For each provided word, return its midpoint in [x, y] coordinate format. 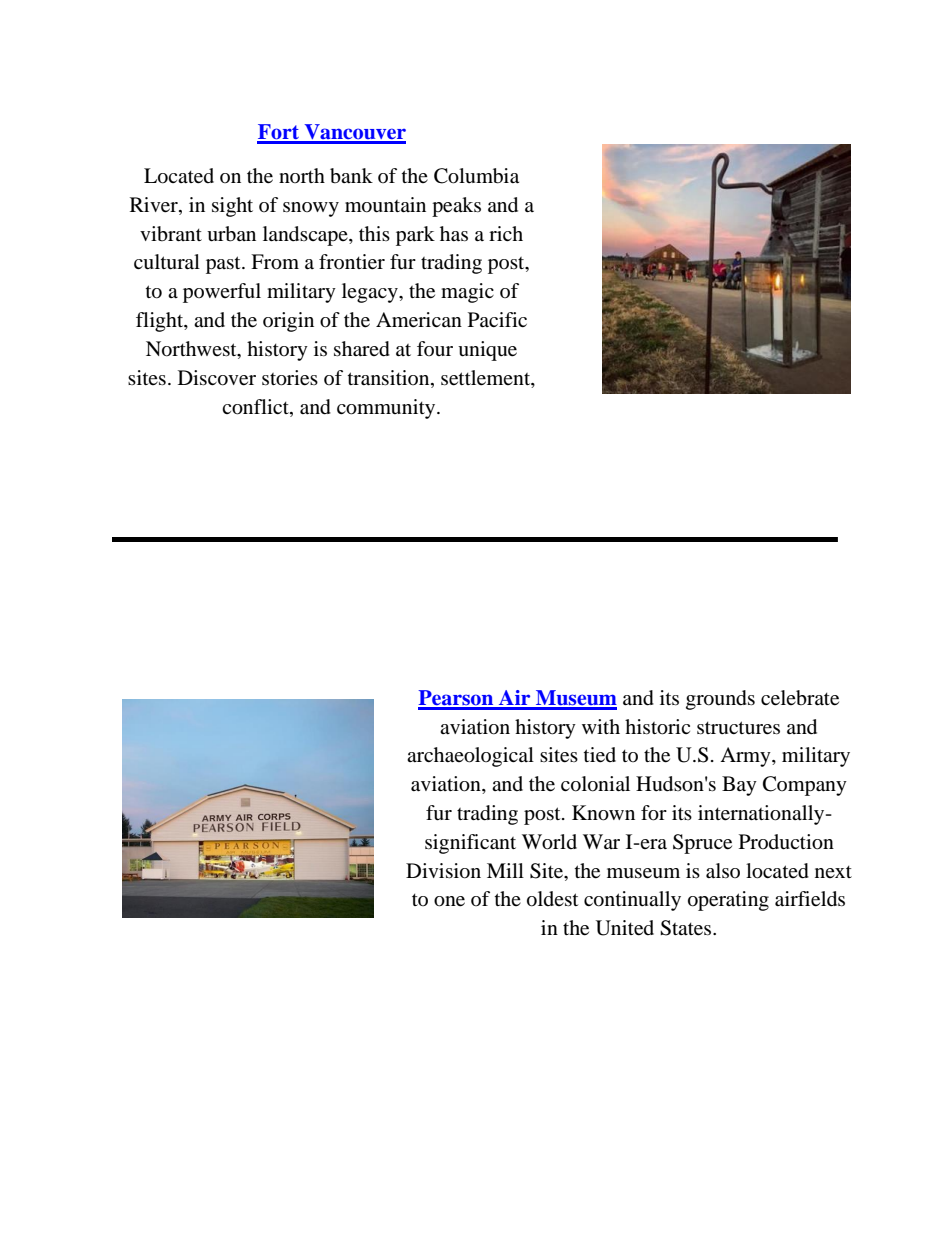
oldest [552, 899]
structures [738, 728]
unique [487, 351]
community [387, 409]
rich [506, 233]
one [449, 901]
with [601, 726]
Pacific [497, 319]
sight [232, 207]
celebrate [800, 698]
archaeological [470, 757]
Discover [217, 378]
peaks [456, 207]
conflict [256, 408]
